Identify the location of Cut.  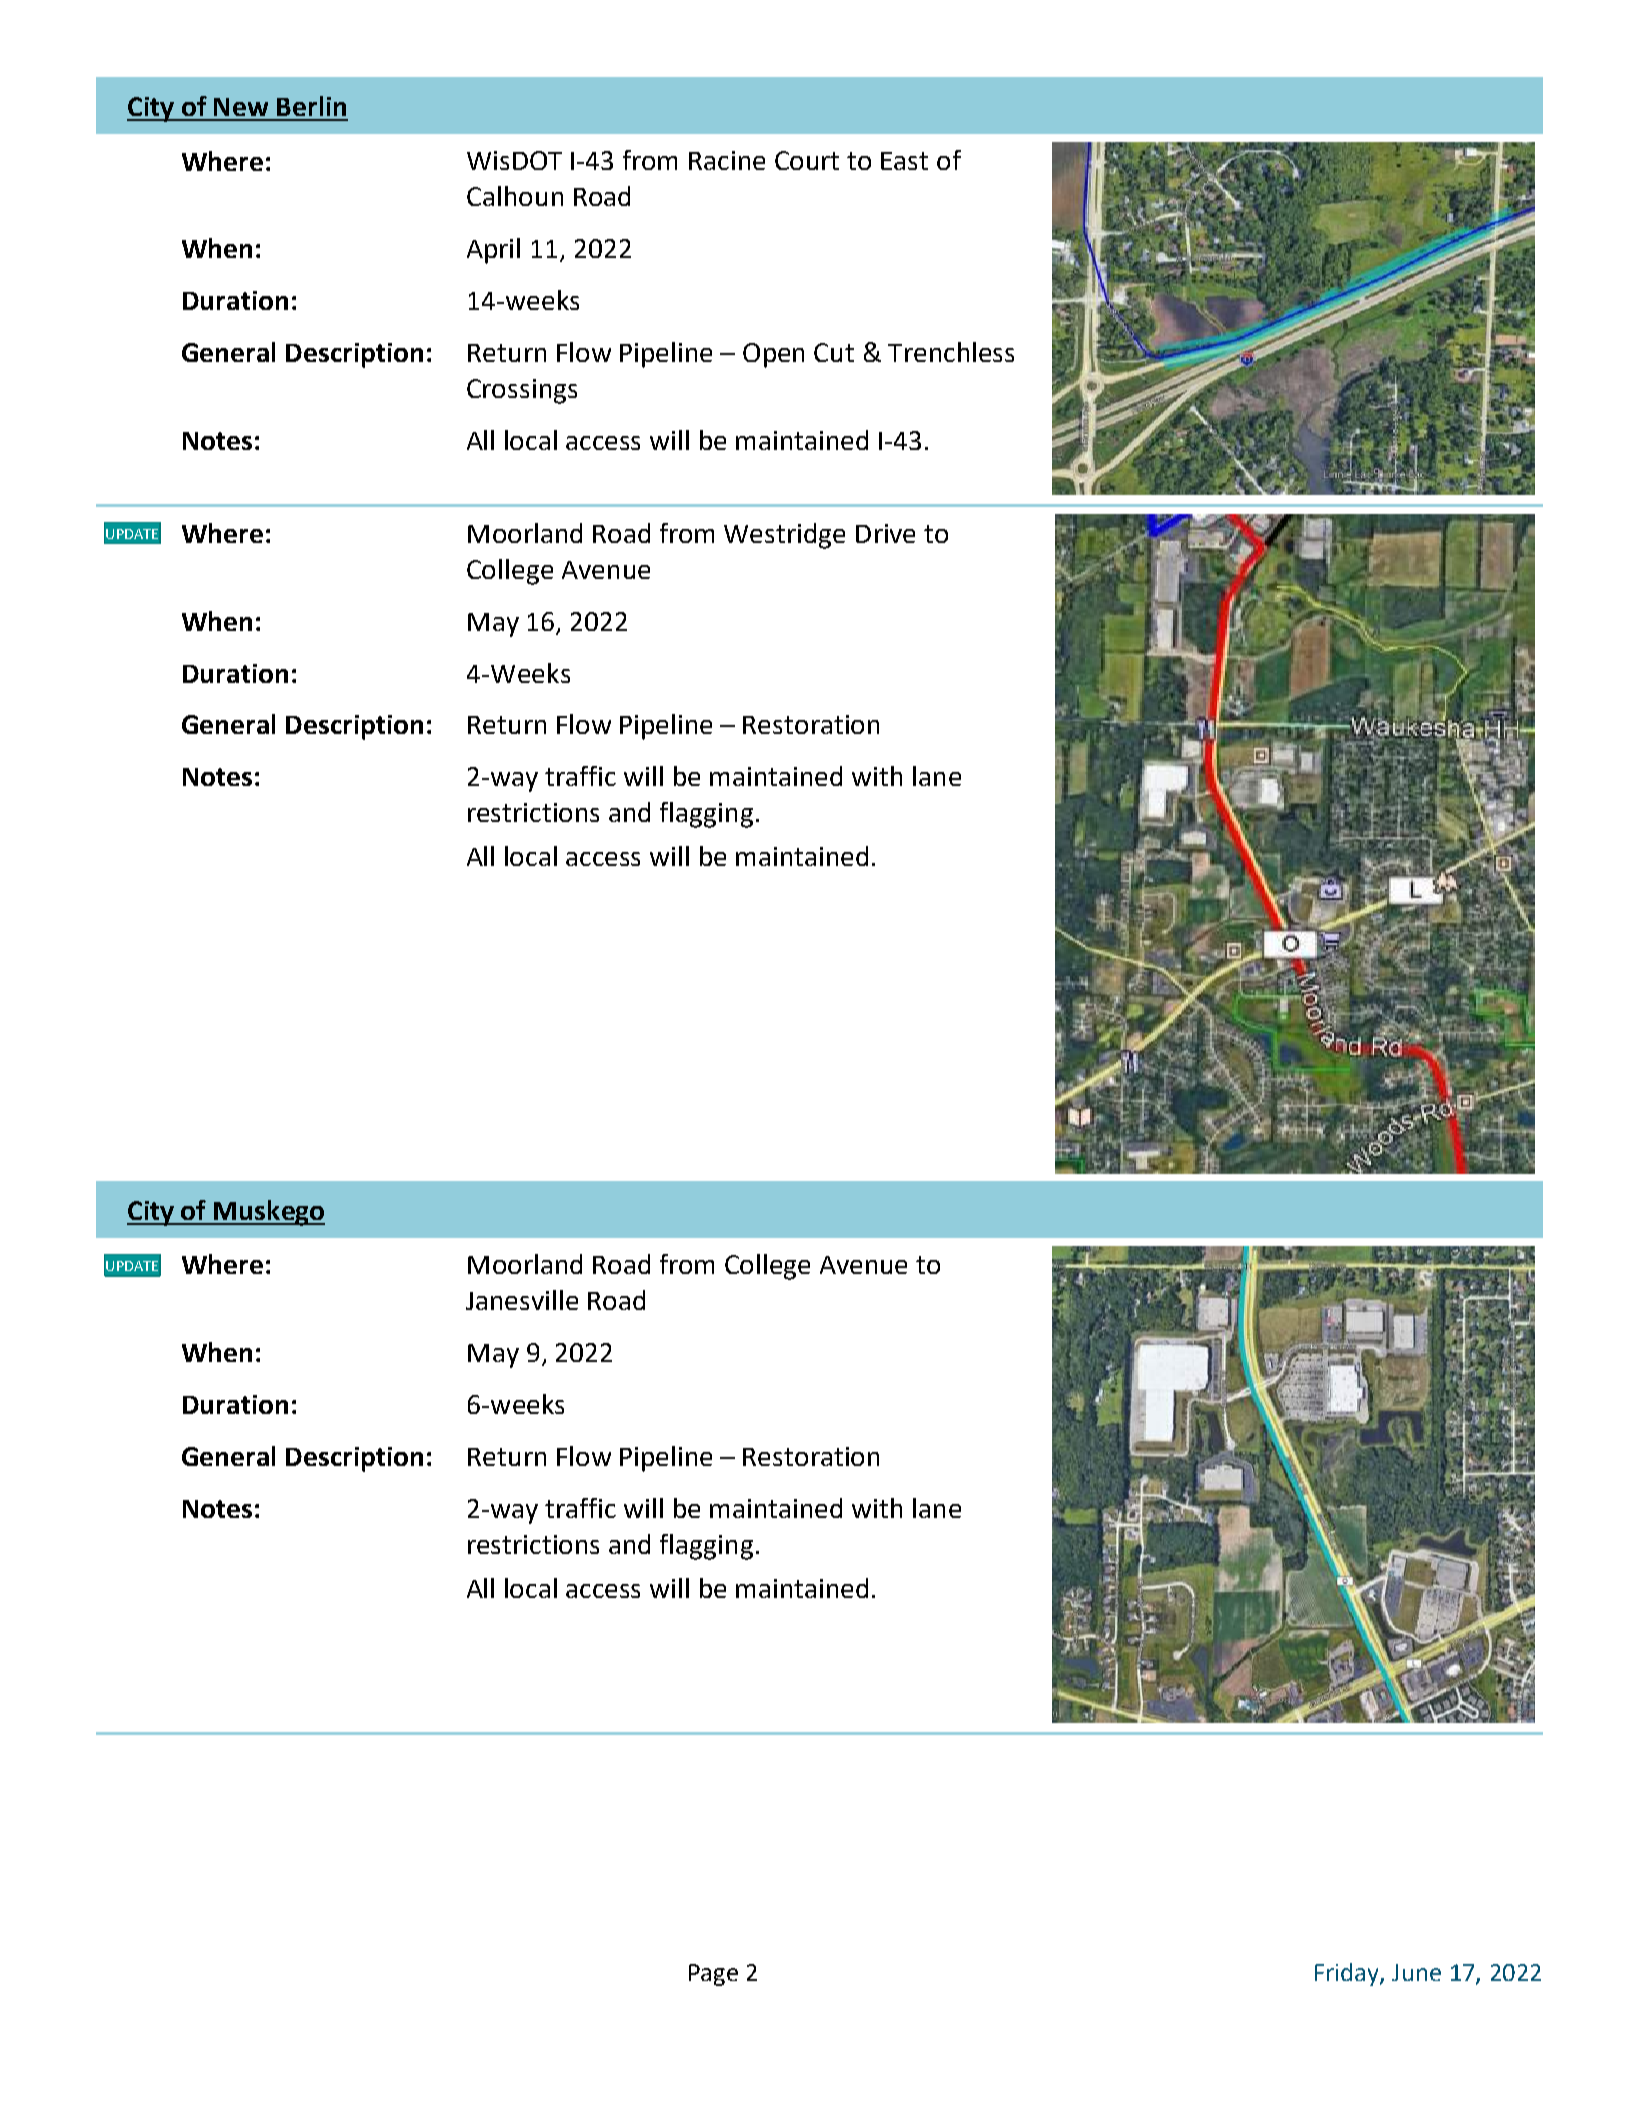
(834, 352).
